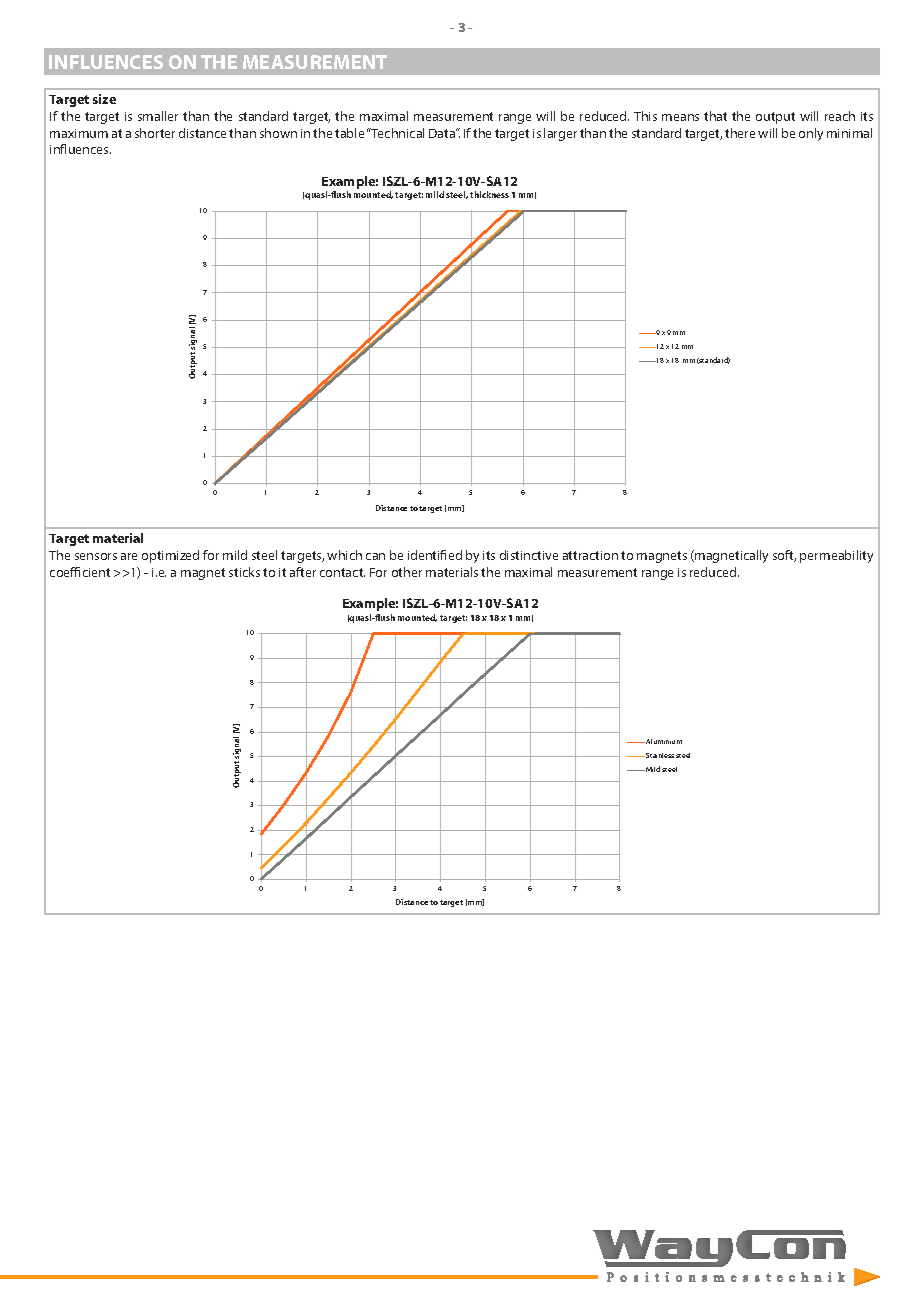 This screenshot has width=924, height=1308. Describe the element at coordinates (529, 555) in the screenshot. I see `distinctive` at that location.
